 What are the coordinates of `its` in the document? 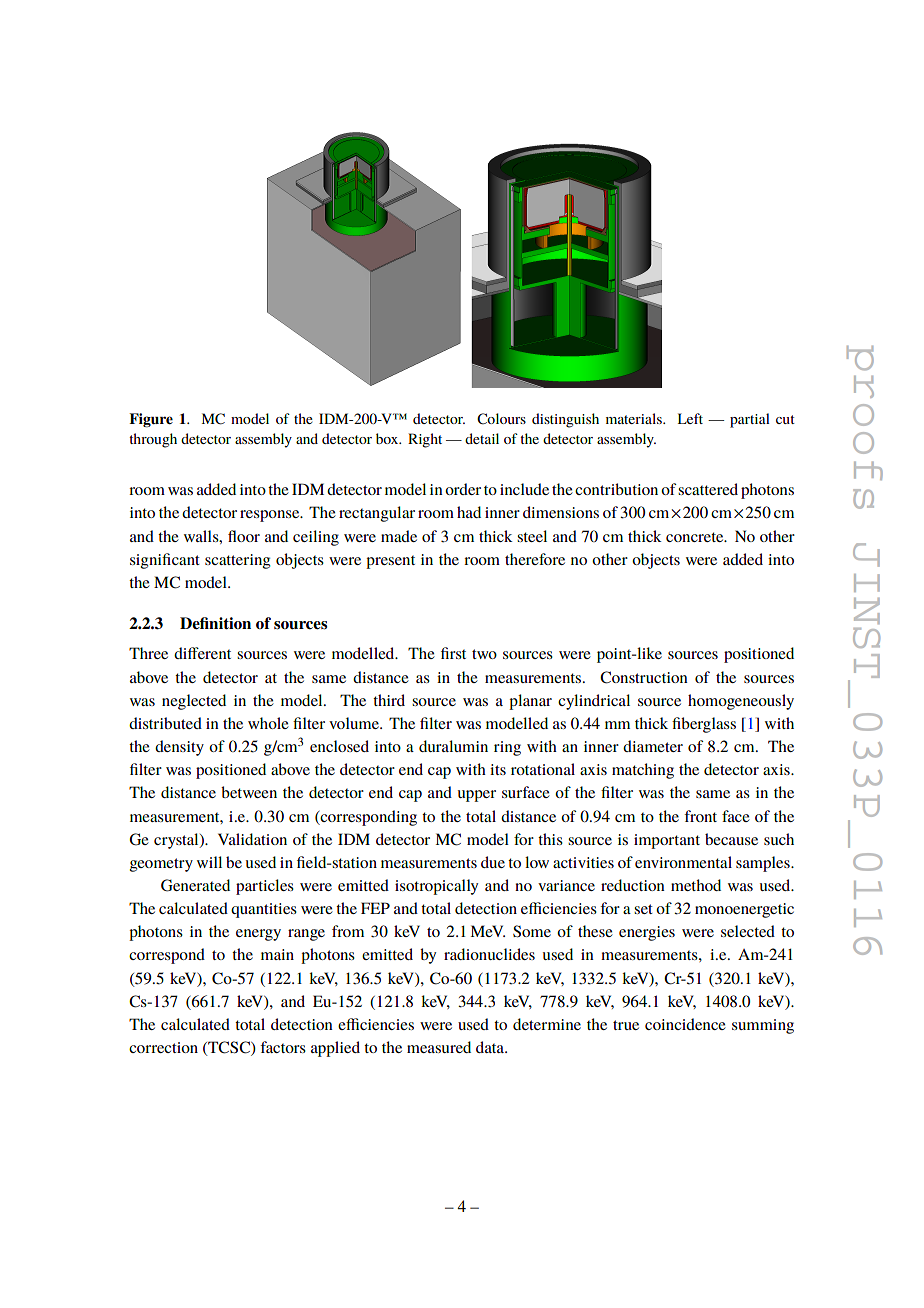 It's located at (498, 769).
